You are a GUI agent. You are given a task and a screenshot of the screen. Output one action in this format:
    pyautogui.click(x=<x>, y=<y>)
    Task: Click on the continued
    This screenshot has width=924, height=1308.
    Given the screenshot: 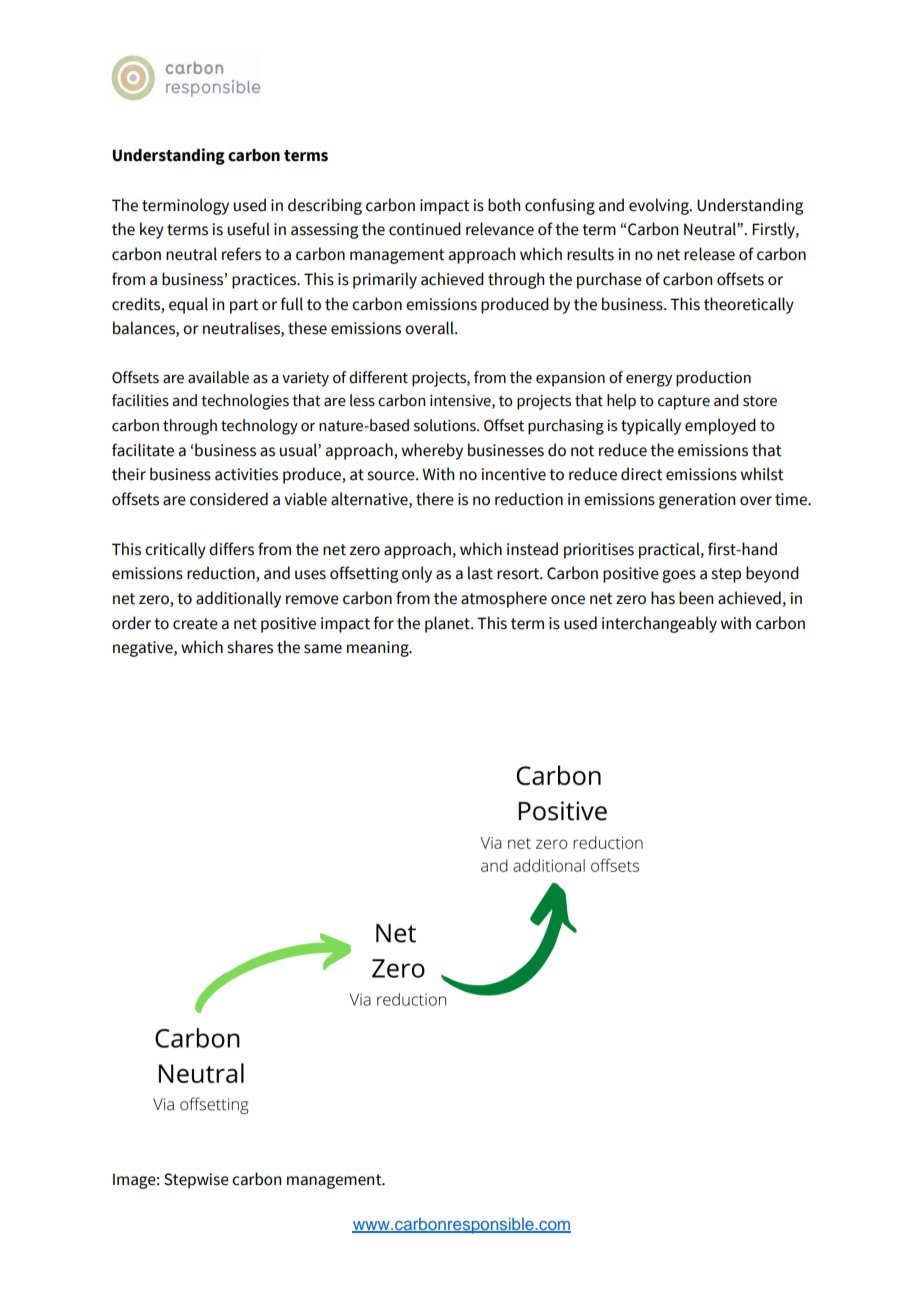 What is the action you would take?
    pyautogui.click(x=425, y=229)
